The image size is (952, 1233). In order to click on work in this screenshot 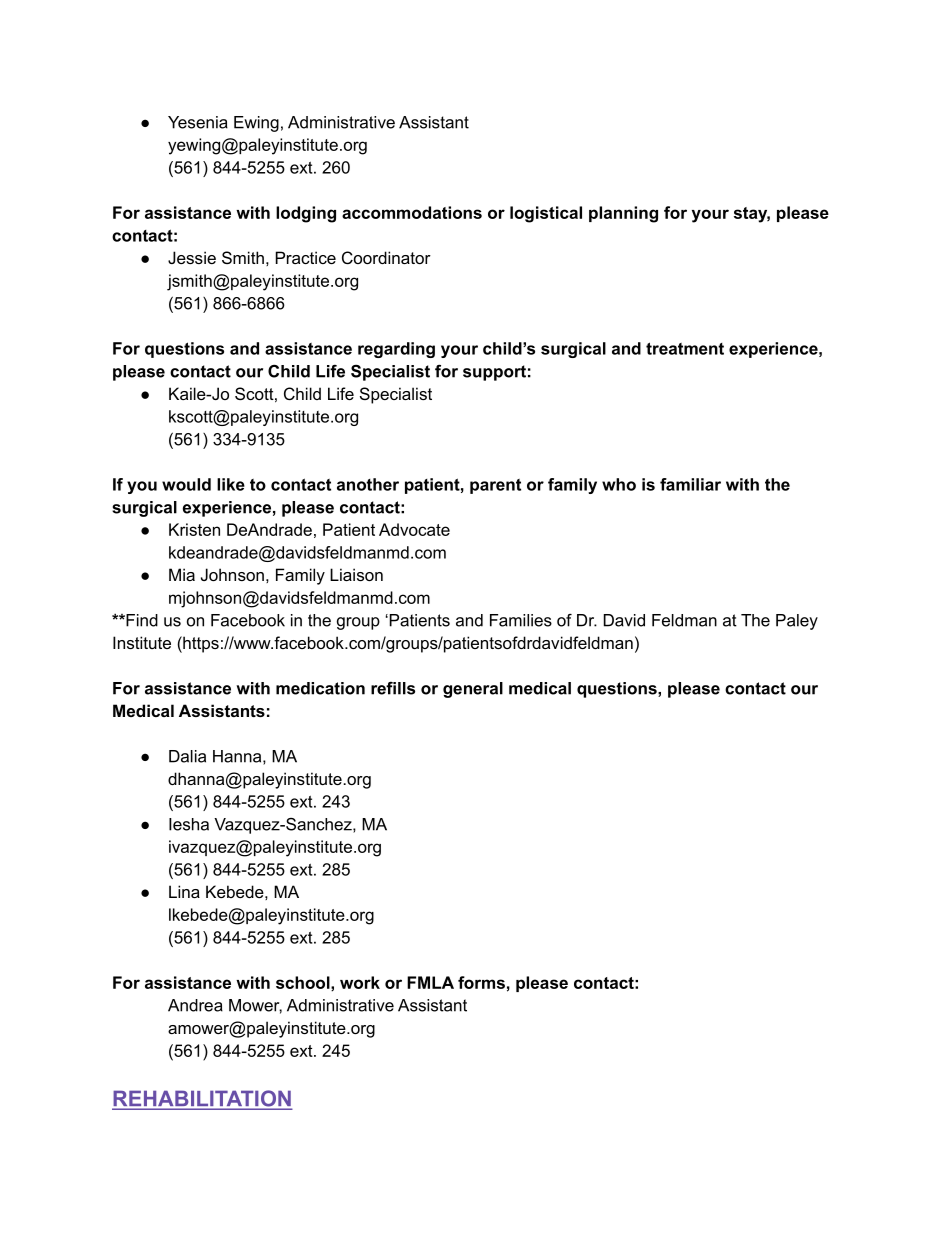, I will do `click(360, 982)`.
